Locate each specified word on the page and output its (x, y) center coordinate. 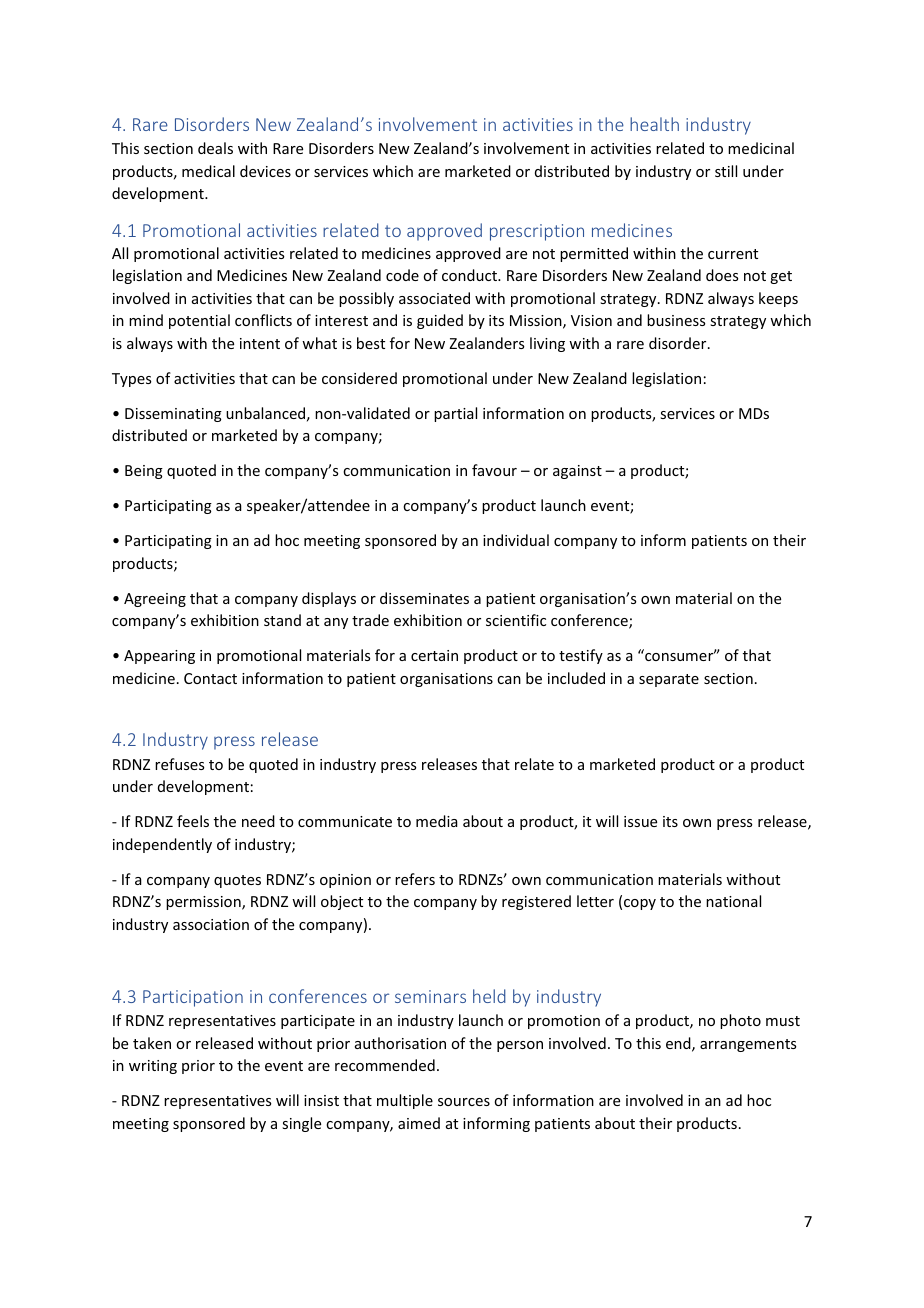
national (733, 901)
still (726, 171)
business (676, 320)
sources (464, 1102)
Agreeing (155, 600)
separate (669, 680)
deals (215, 148)
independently (162, 845)
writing (153, 1067)
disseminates (424, 598)
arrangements (748, 1045)
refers (415, 879)
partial (455, 414)
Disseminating (173, 415)
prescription (537, 232)
